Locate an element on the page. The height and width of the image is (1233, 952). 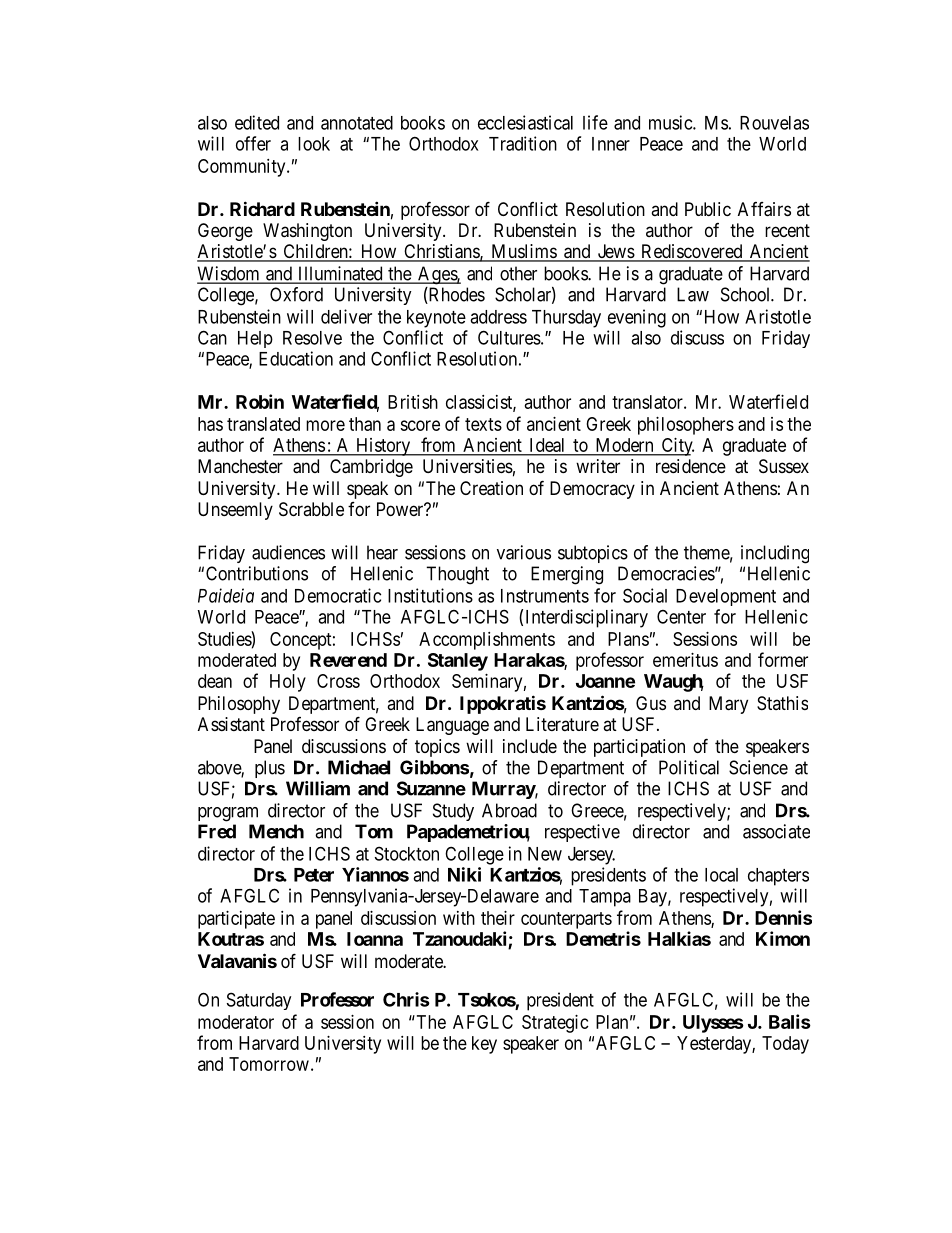
philosophers is located at coordinates (686, 426).
